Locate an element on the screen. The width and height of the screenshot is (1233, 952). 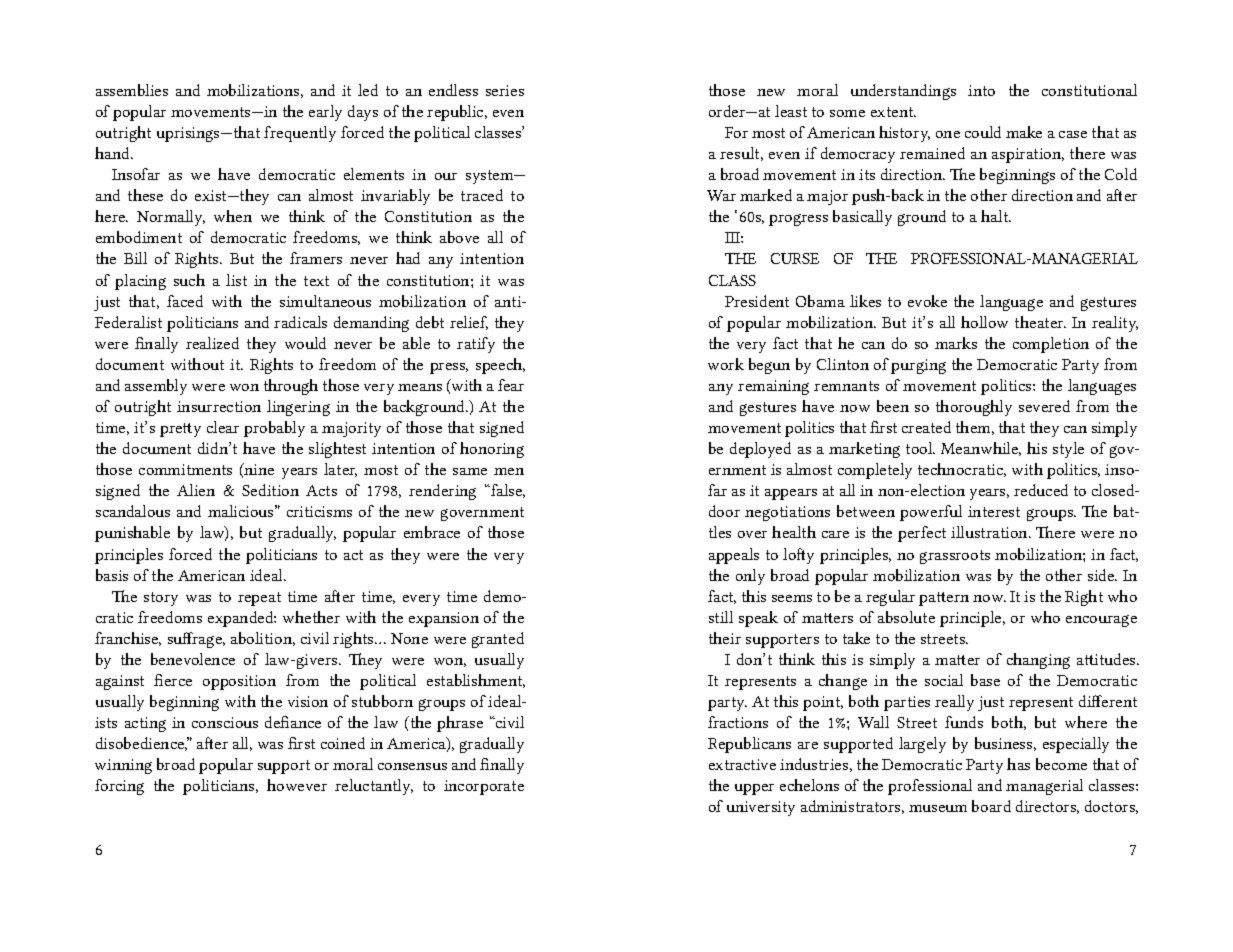
could is located at coordinates (983, 132).
